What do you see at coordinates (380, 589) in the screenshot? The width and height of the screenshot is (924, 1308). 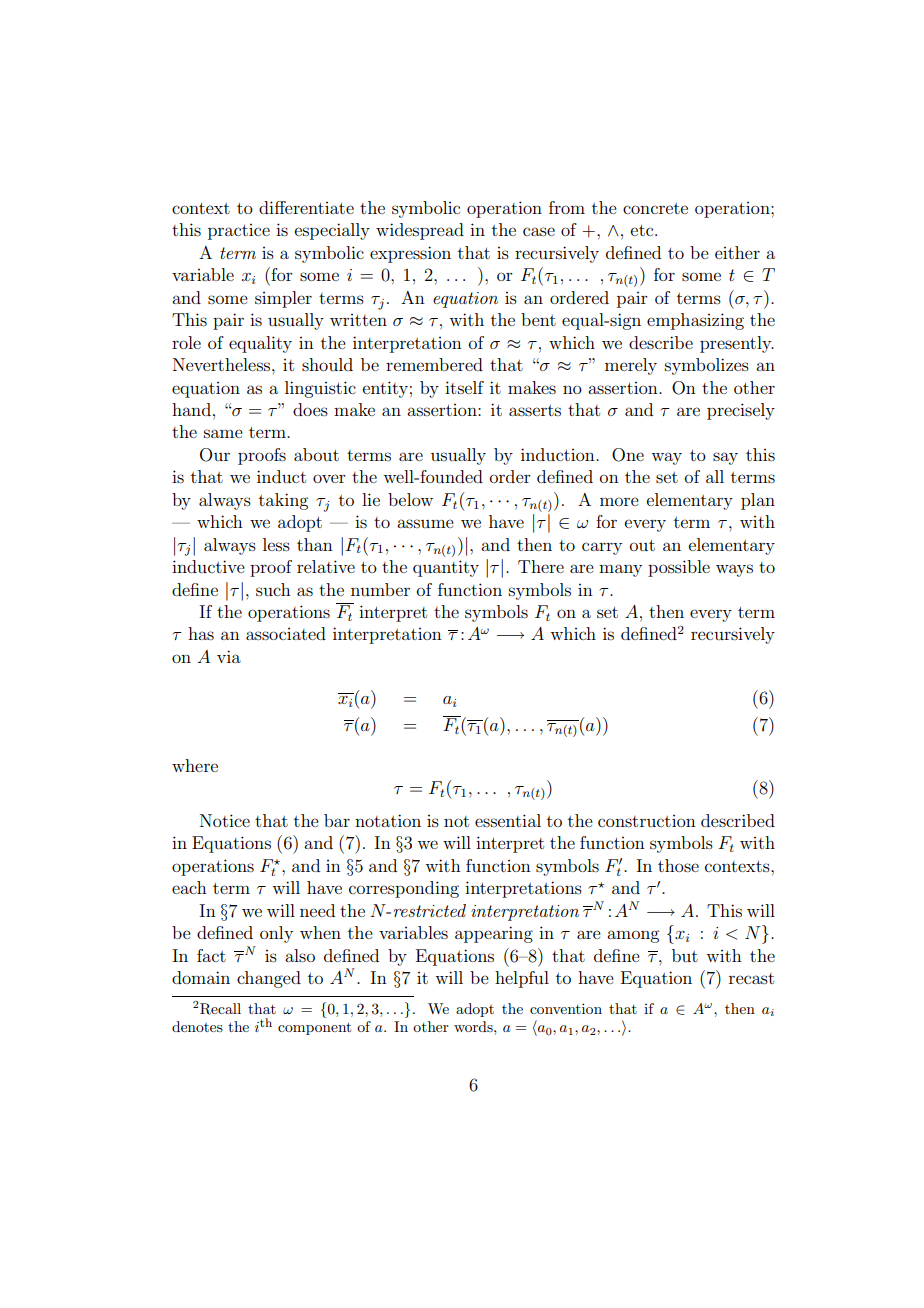 I see `number` at bounding box center [380, 589].
